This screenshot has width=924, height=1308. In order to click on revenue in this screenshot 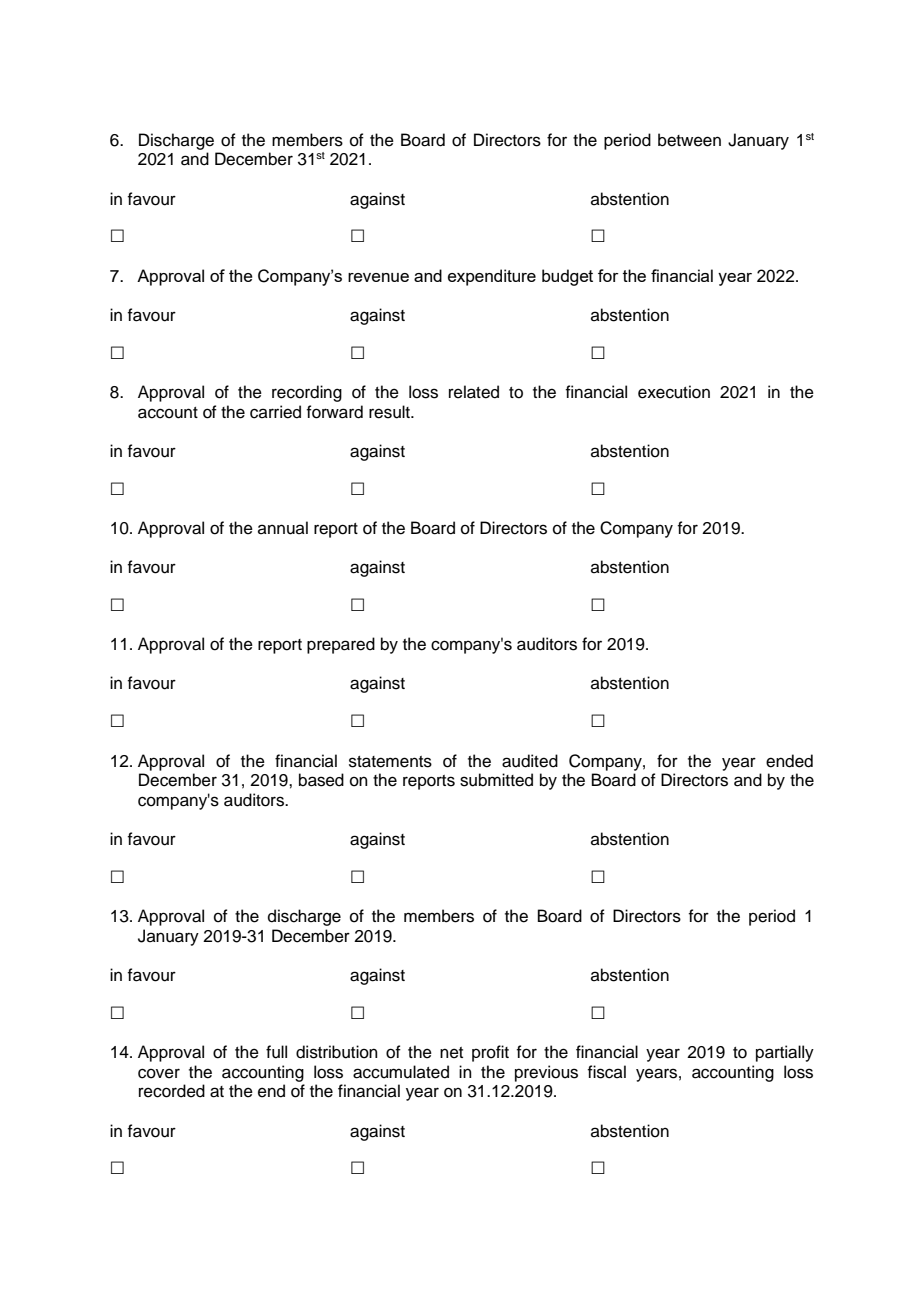, I will do `click(378, 277)`.
